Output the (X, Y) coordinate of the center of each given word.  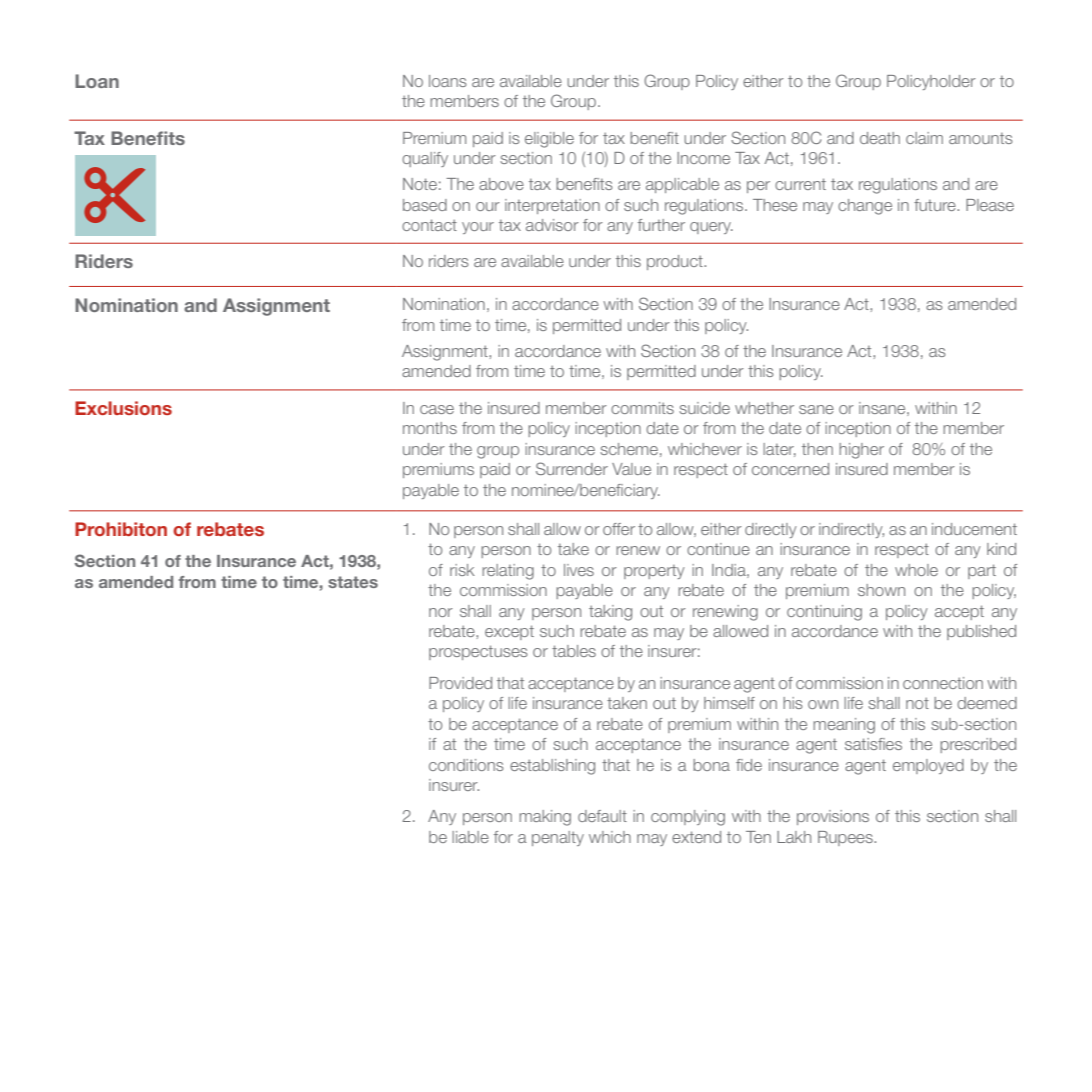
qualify (425, 159)
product (676, 262)
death (880, 138)
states (353, 582)
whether (764, 408)
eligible (549, 140)
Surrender (572, 468)
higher (861, 451)
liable (470, 837)
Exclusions (123, 408)
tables (574, 651)
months (430, 428)
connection (943, 683)
